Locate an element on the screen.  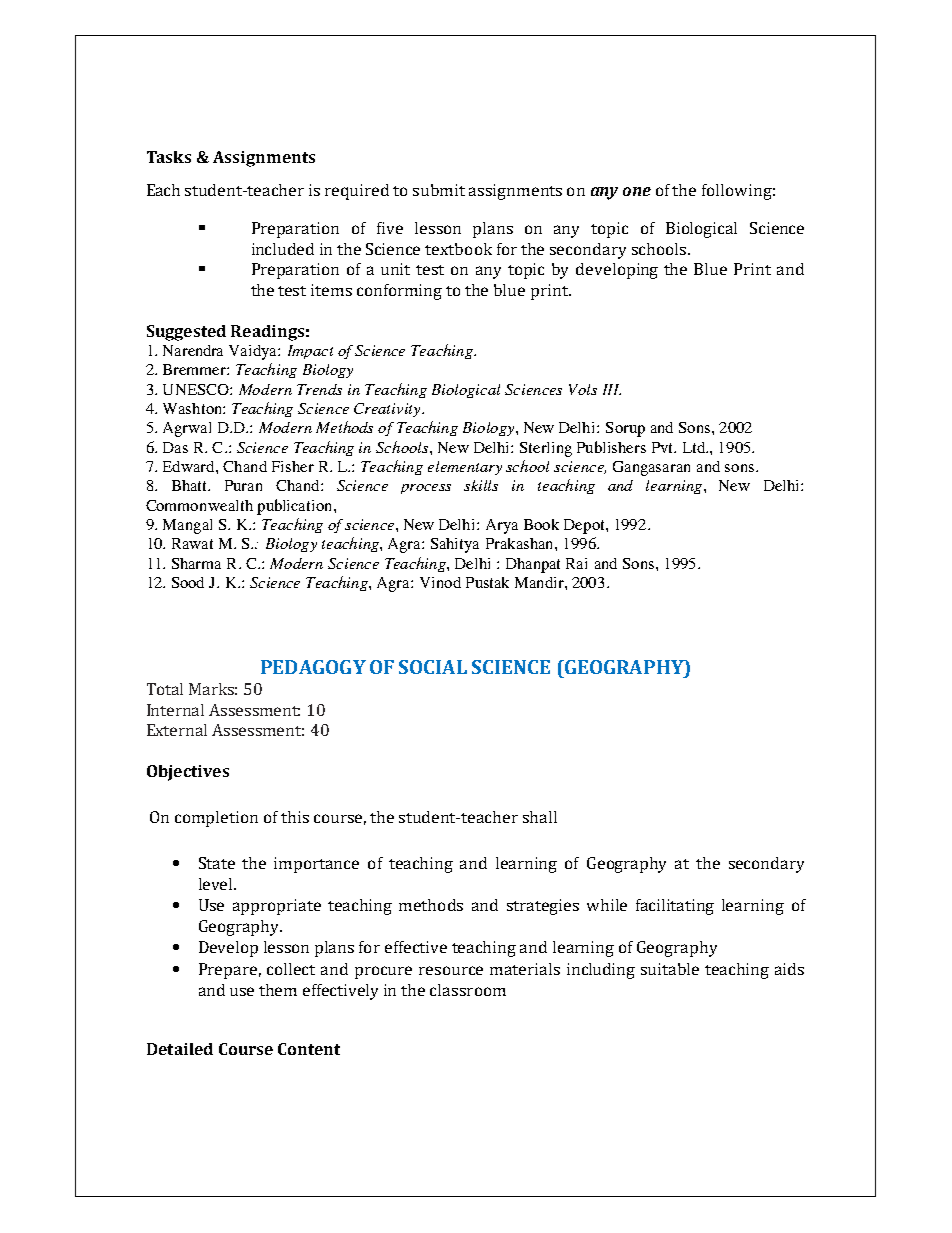
External is located at coordinates (177, 730).
